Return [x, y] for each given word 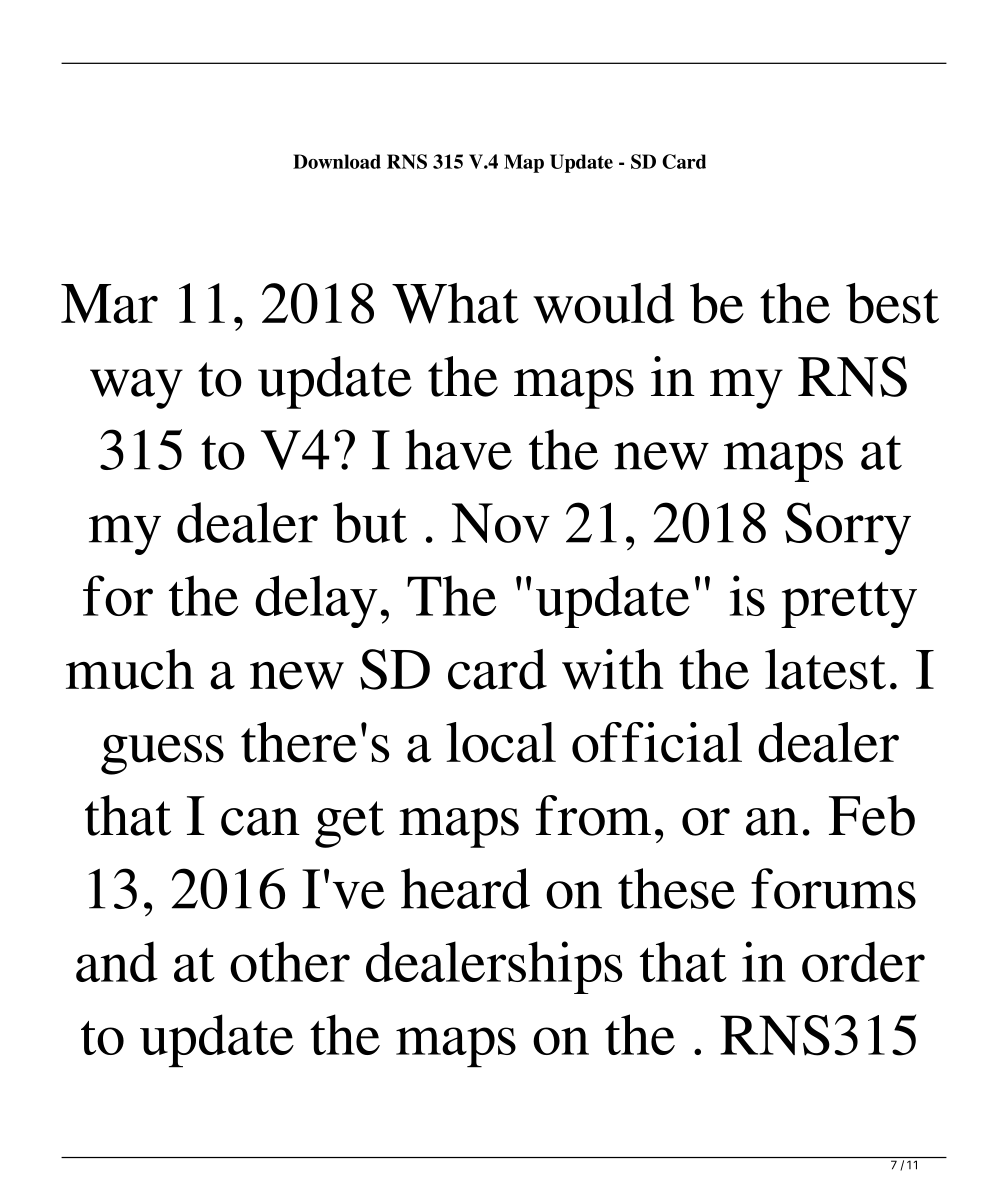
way [136, 389]
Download [337, 161]
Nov [501, 523]
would [604, 303]
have [458, 449]
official [657, 742]
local [501, 742]
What [455, 303]
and [117, 961]
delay [316, 601]
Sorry [848, 528]
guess [162, 755]
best [892, 303]
